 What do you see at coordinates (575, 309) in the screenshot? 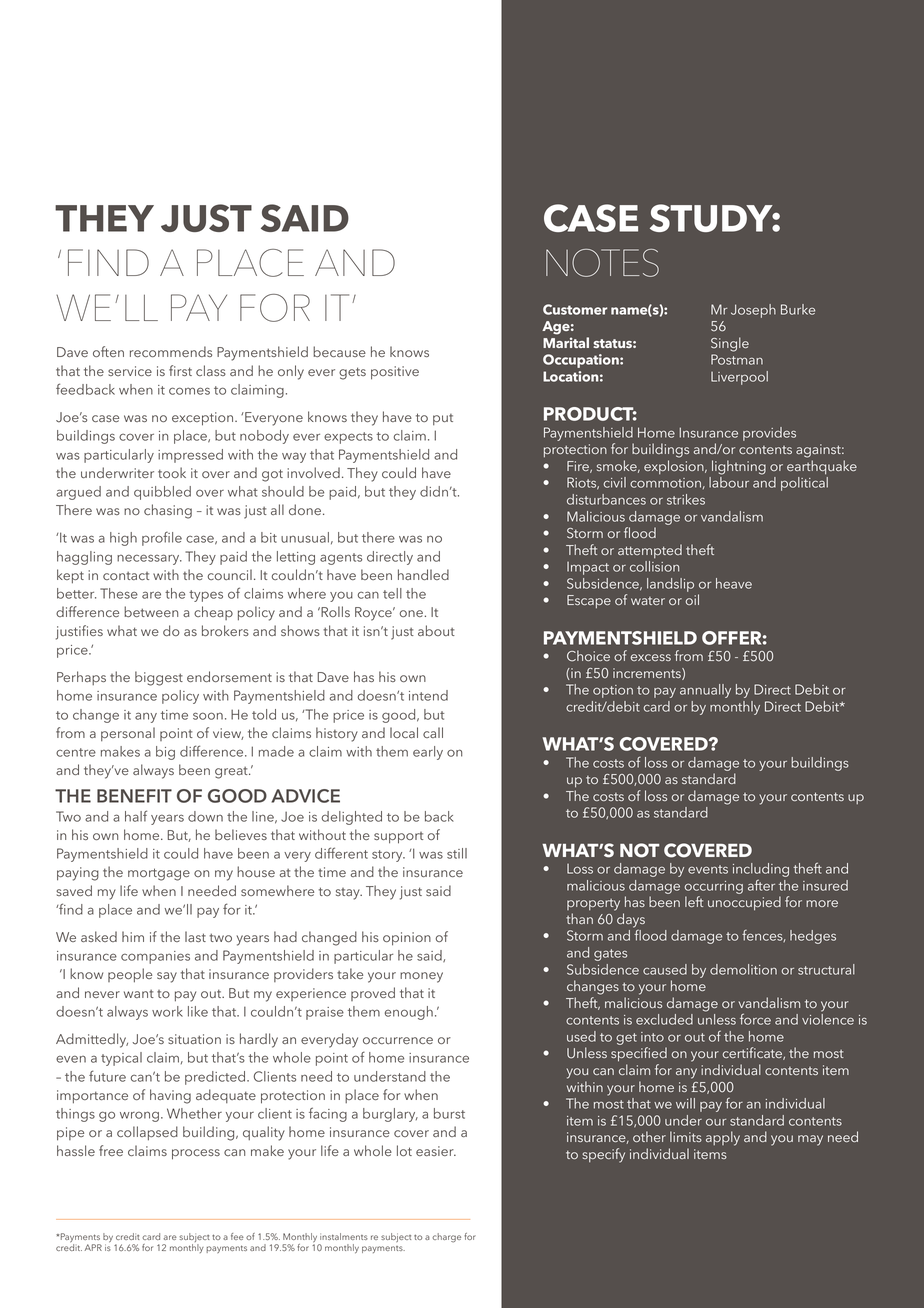
I see `Customer` at bounding box center [575, 309].
